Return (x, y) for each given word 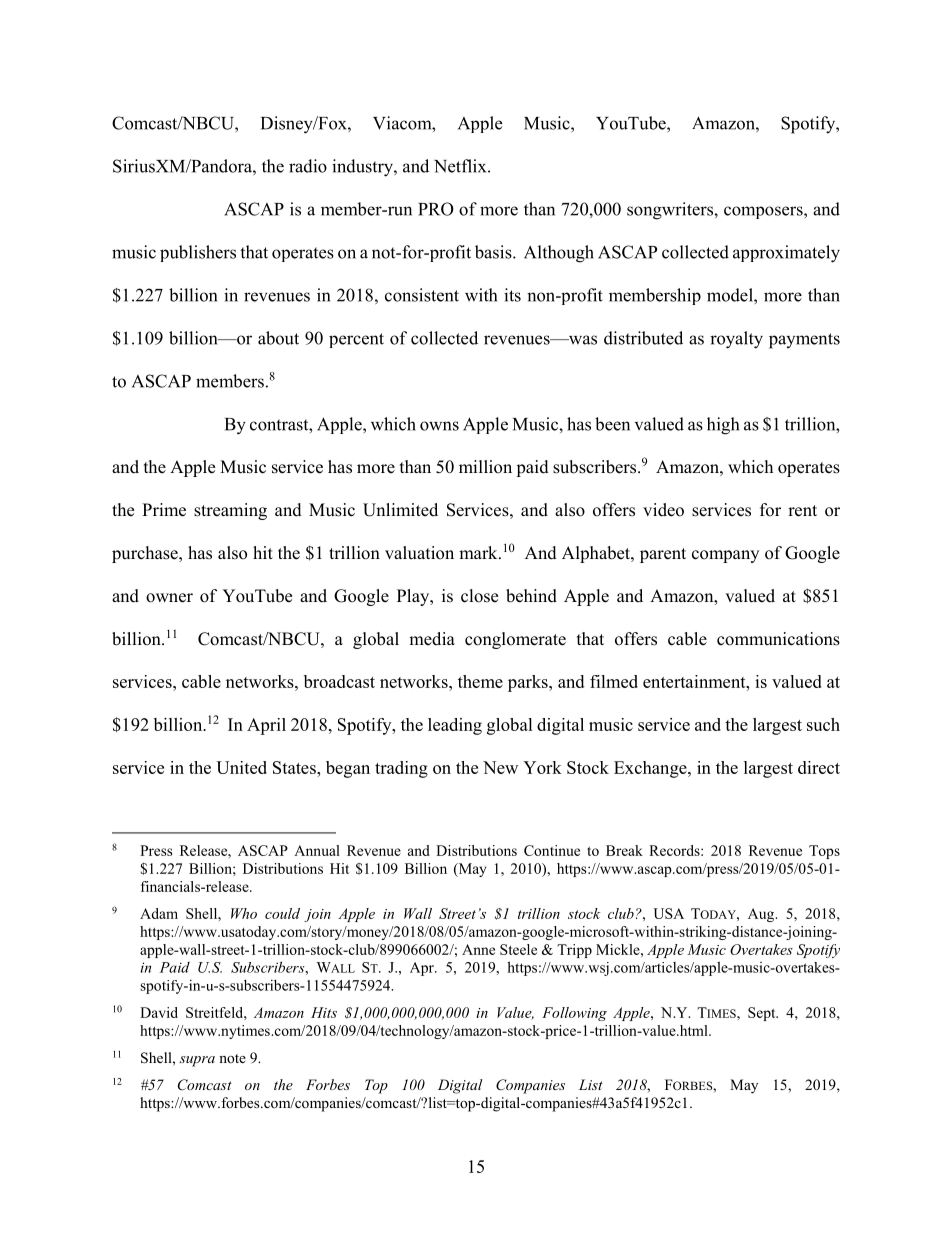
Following (574, 1014)
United (241, 767)
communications (778, 639)
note (232, 1058)
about (278, 338)
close (479, 596)
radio (308, 166)
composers (764, 212)
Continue (552, 850)
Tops (824, 852)
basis (494, 252)
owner (169, 598)
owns (439, 426)
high (723, 426)
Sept (763, 1014)
